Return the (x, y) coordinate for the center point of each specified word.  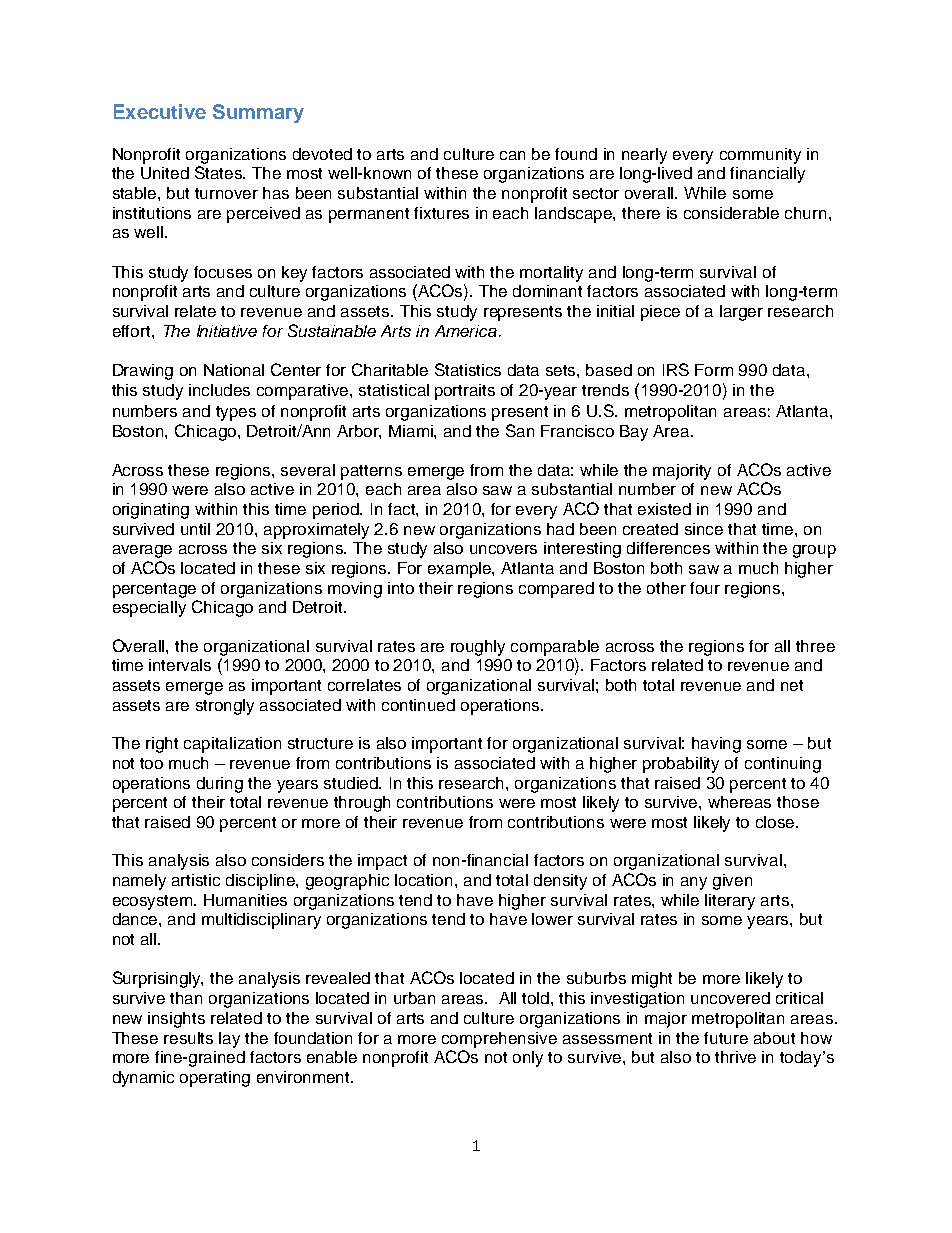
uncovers (503, 549)
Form (714, 370)
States (220, 172)
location (425, 880)
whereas (739, 802)
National (234, 370)
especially (149, 609)
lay (229, 1040)
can (512, 155)
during (220, 785)
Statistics (468, 369)
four (705, 588)
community (760, 156)
